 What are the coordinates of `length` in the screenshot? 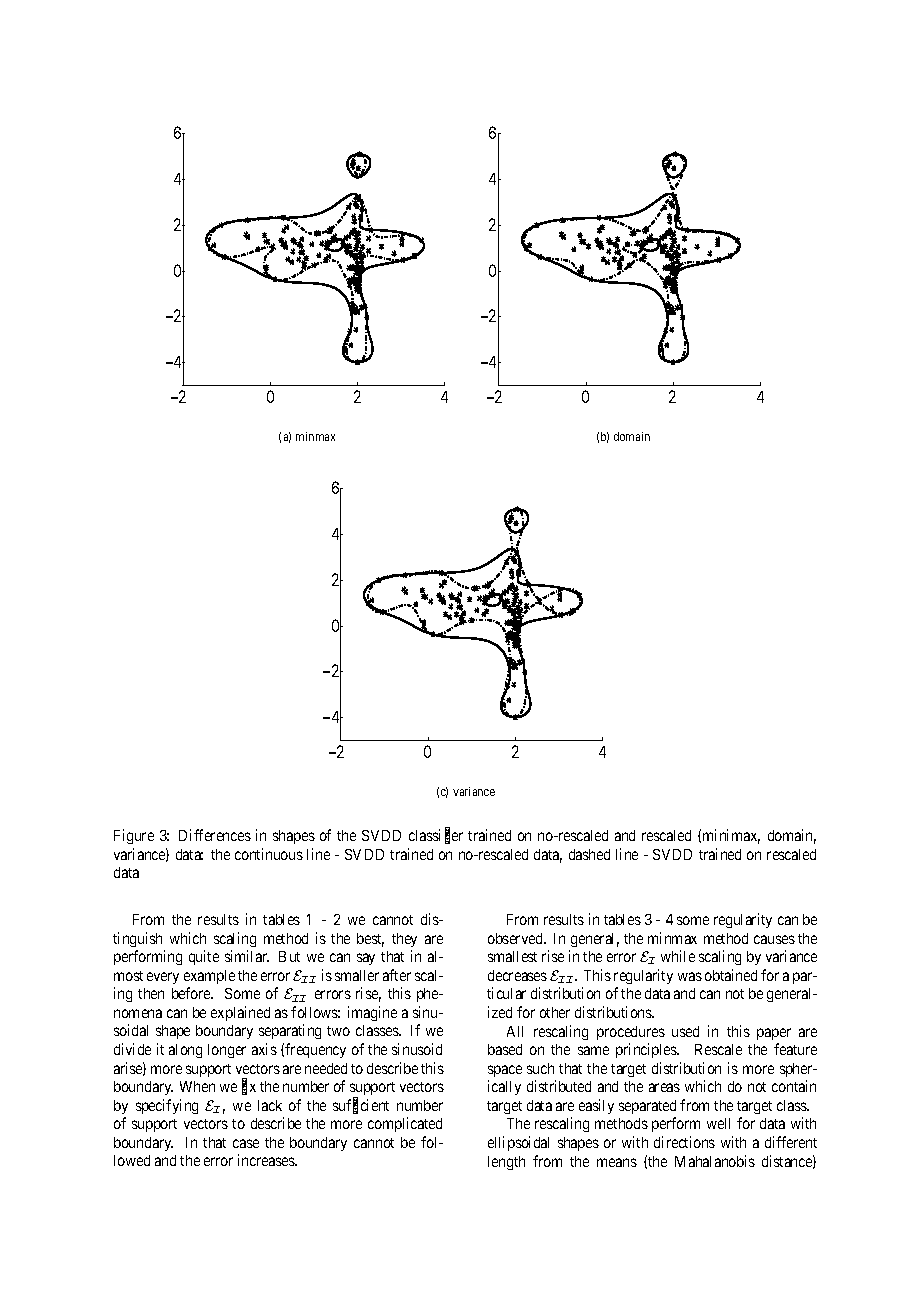 It's located at (506, 1163).
